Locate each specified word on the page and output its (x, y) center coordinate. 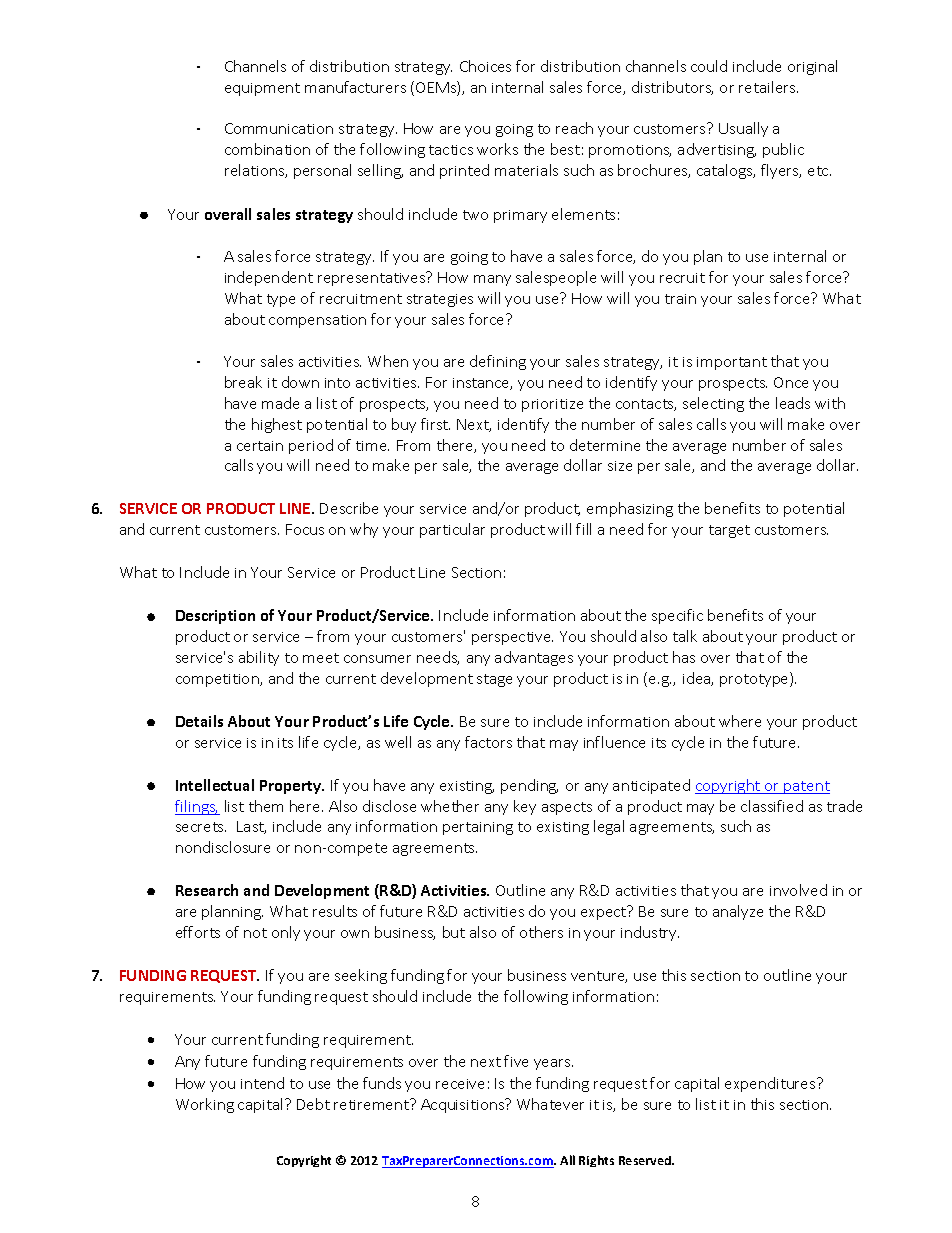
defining (498, 362)
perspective (512, 638)
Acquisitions (464, 1105)
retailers (768, 87)
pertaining (478, 828)
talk (685, 636)
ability (259, 658)
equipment (262, 89)
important (732, 363)
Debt (313, 1104)
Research (207, 890)
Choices (485, 66)
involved (798, 890)
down (300, 382)
